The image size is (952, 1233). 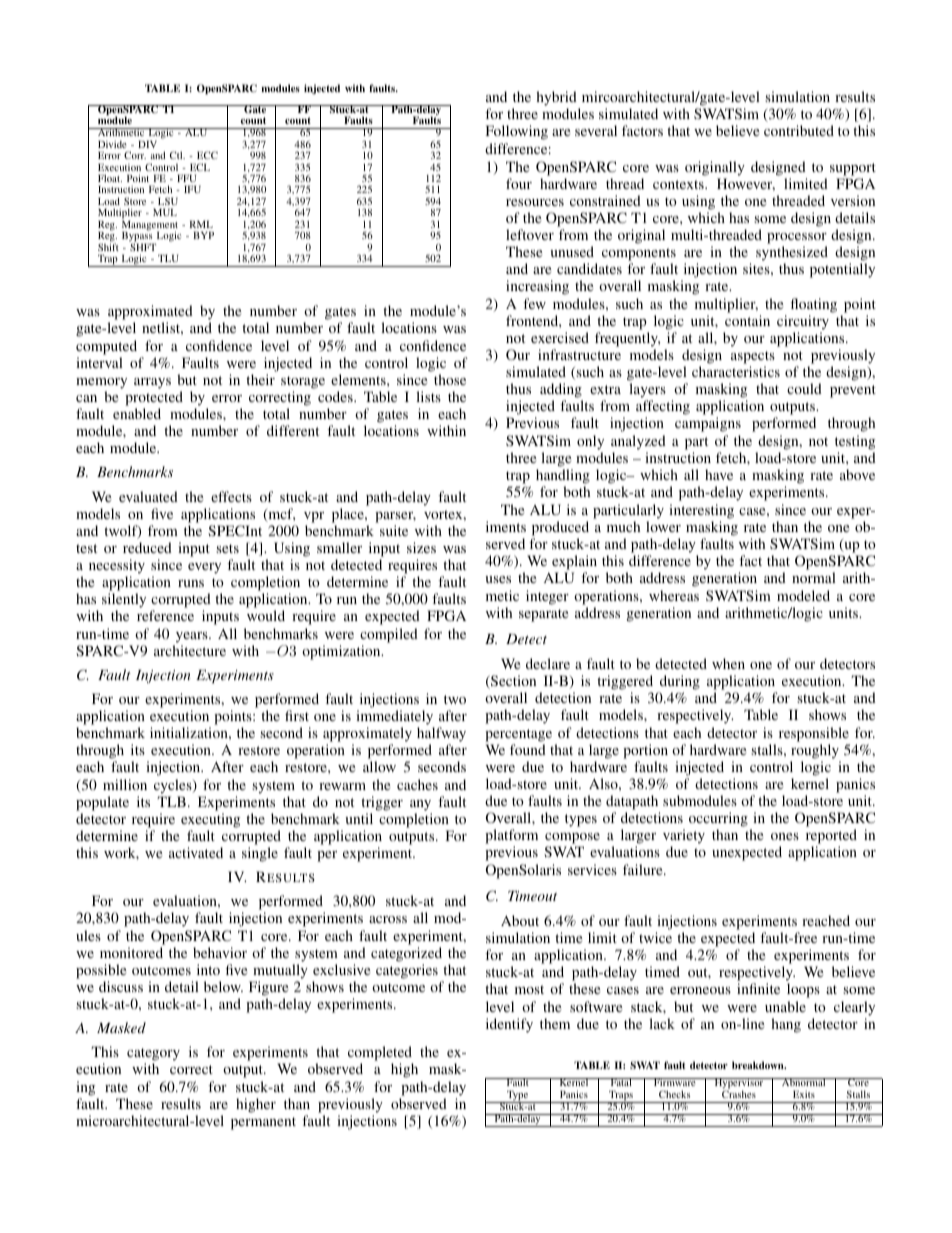 What do you see at coordinates (190, 650) in the page?
I see `architecture` at bounding box center [190, 650].
